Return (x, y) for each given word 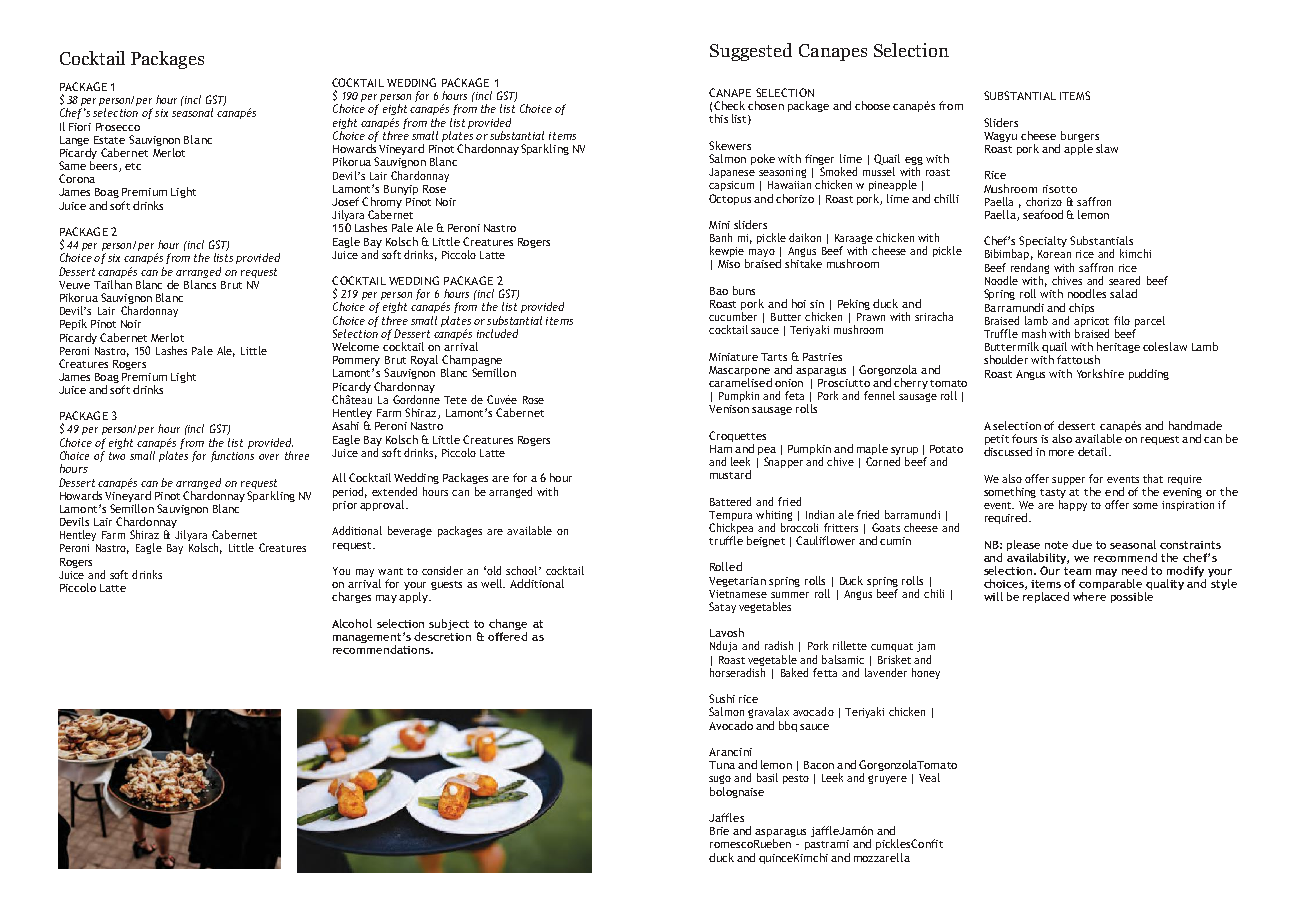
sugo (720, 779)
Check (729, 105)
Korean (1054, 254)
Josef (345, 201)
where (1089, 596)
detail (1094, 451)
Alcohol (352, 623)
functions (232, 456)
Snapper (783, 462)
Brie (719, 831)
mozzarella (882, 857)
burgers (1080, 138)
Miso (729, 264)
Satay (722, 607)
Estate (109, 140)
